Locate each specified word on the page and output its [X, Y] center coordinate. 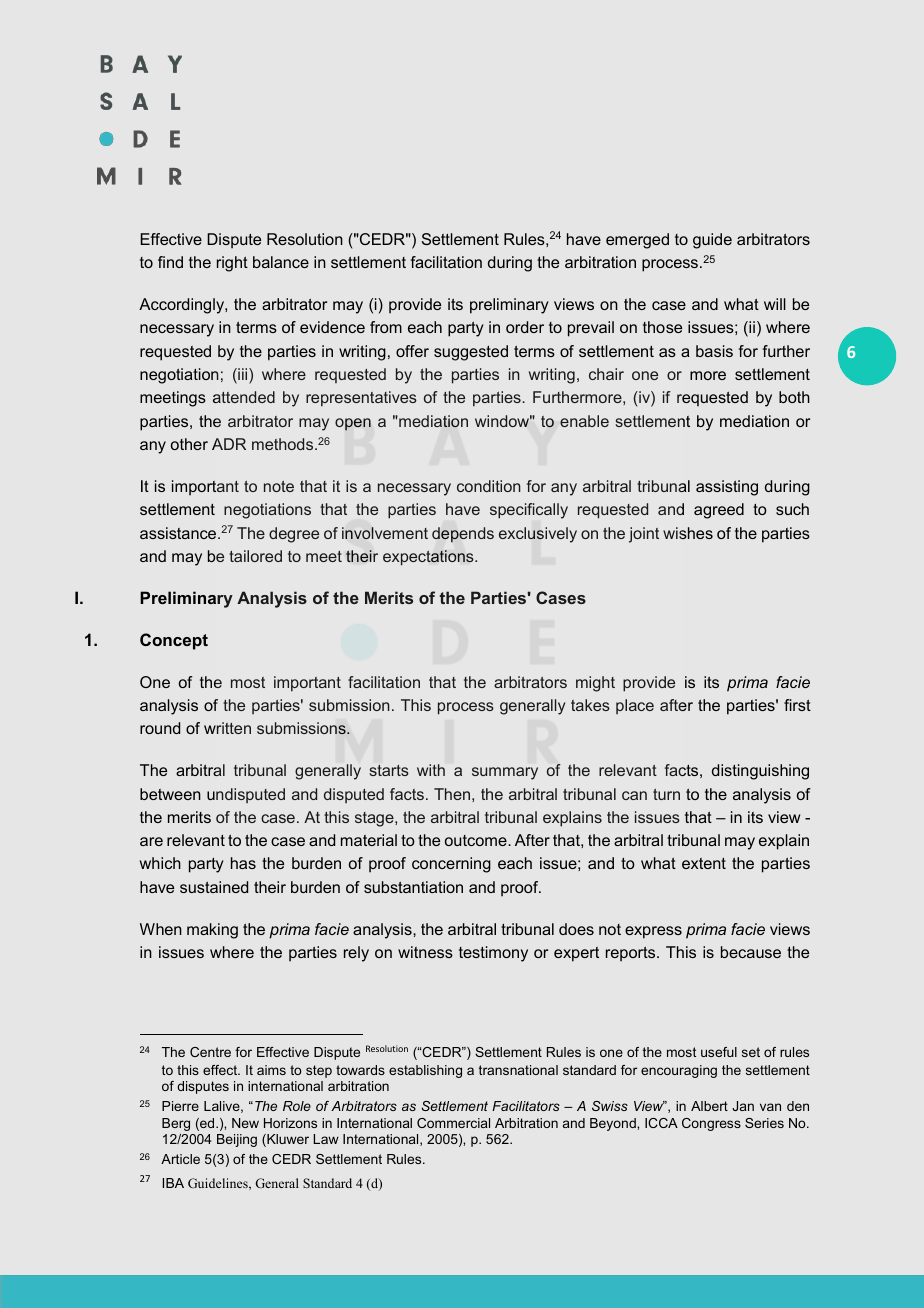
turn [666, 794]
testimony [493, 954]
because [751, 952]
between [170, 794]
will [775, 304]
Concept [174, 641]
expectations [429, 558]
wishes [688, 533]
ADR [229, 444]
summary [505, 773]
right [232, 264]
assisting [727, 488]
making [212, 931]
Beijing [237, 1140]
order [525, 327]
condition [489, 486]
